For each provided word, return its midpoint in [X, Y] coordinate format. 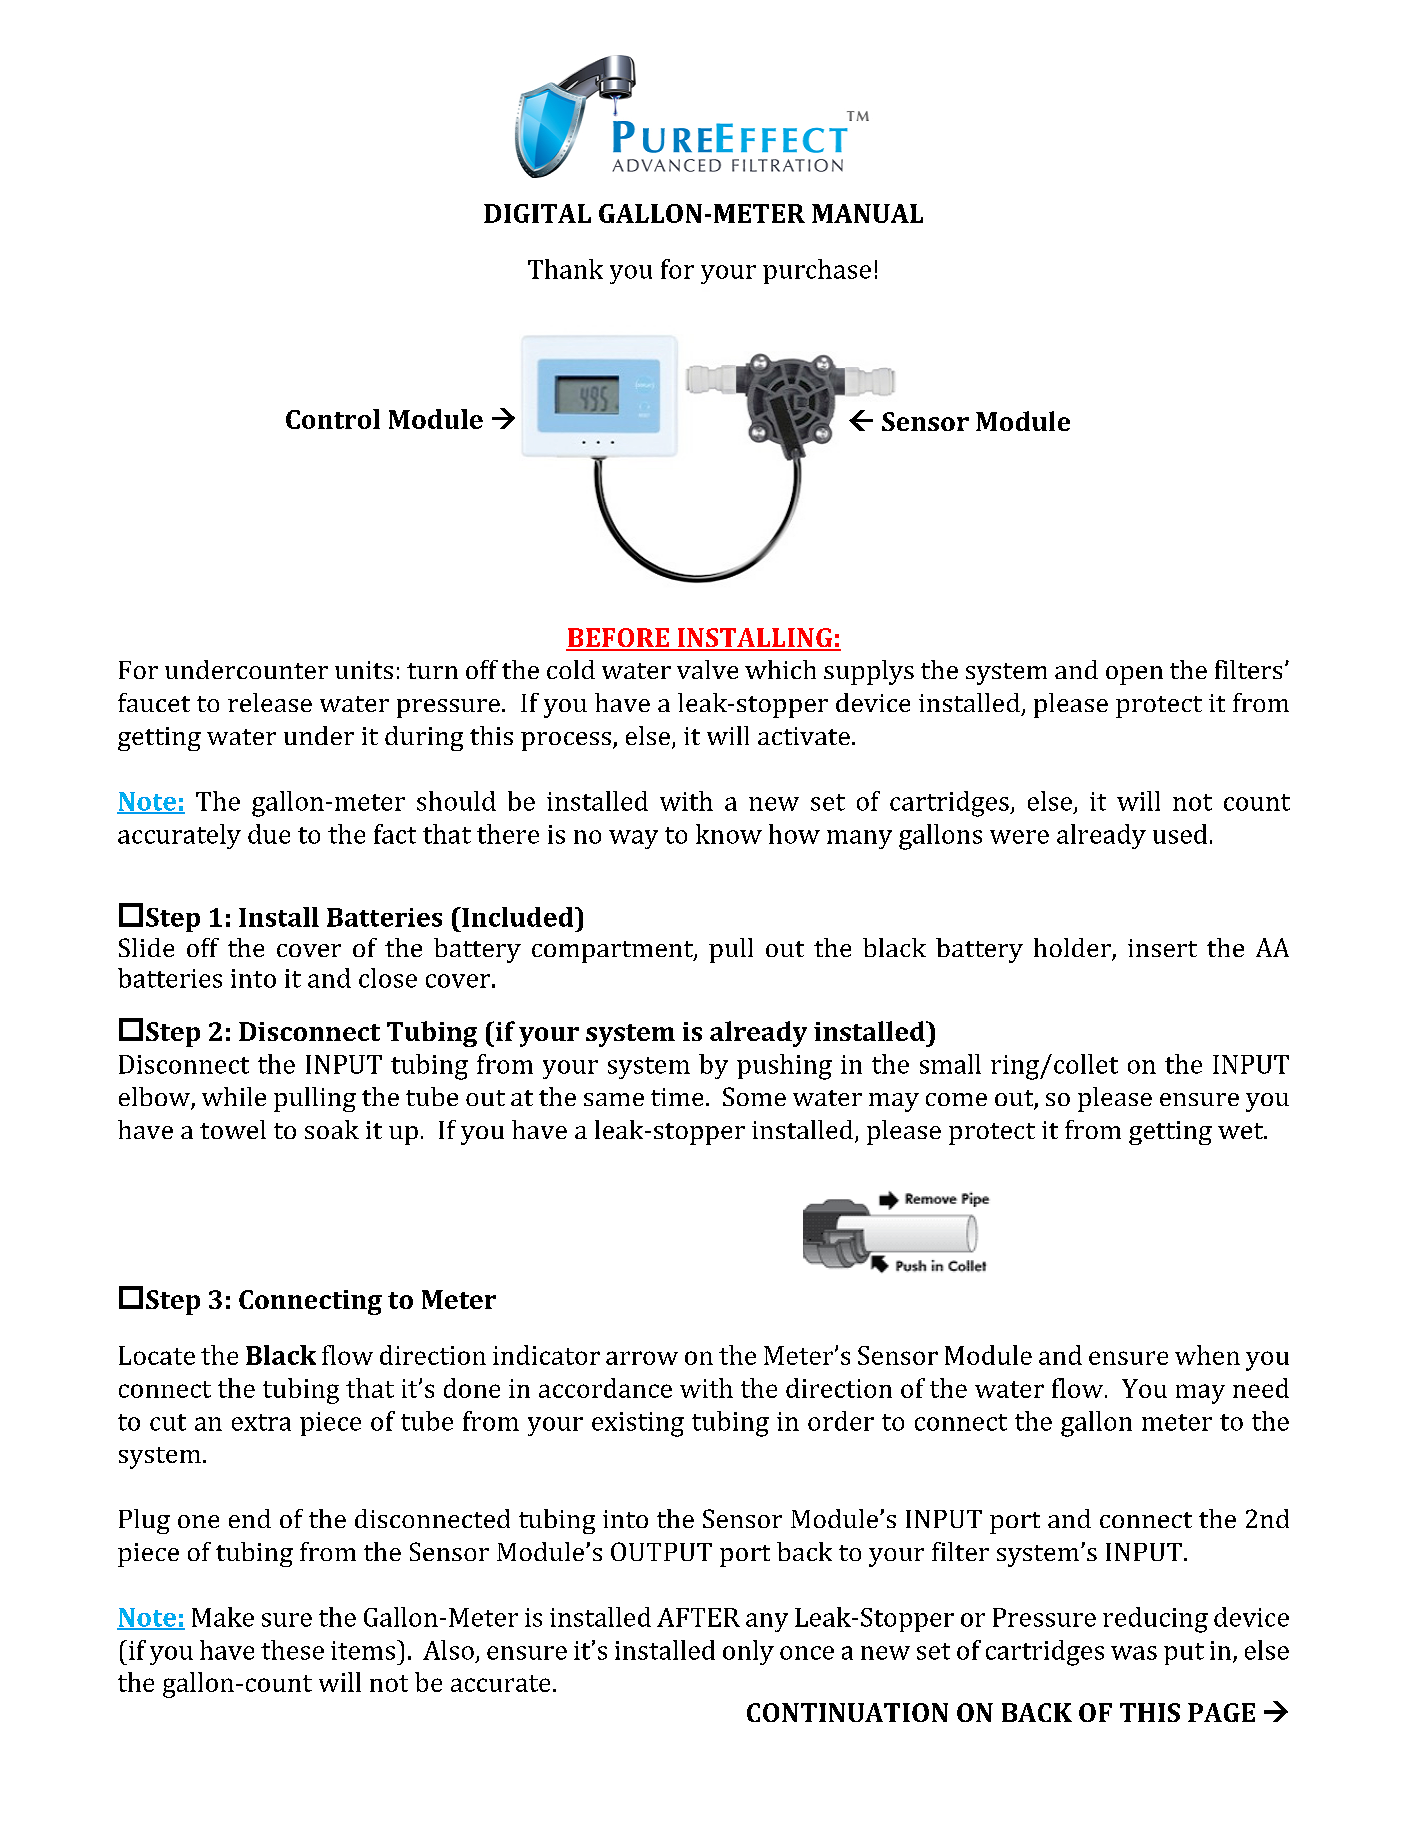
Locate [157, 1355]
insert [1162, 948]
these [292, 1650]
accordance [605, 1388]
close [388, 978]
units [364, 670]
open [1134, 675]
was [1134, 1653]
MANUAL [867, 213]
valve [707, 669]
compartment [613, 952]
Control [333, 419]
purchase [817, 271]
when [1207, 1355]
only [748, 1652]
